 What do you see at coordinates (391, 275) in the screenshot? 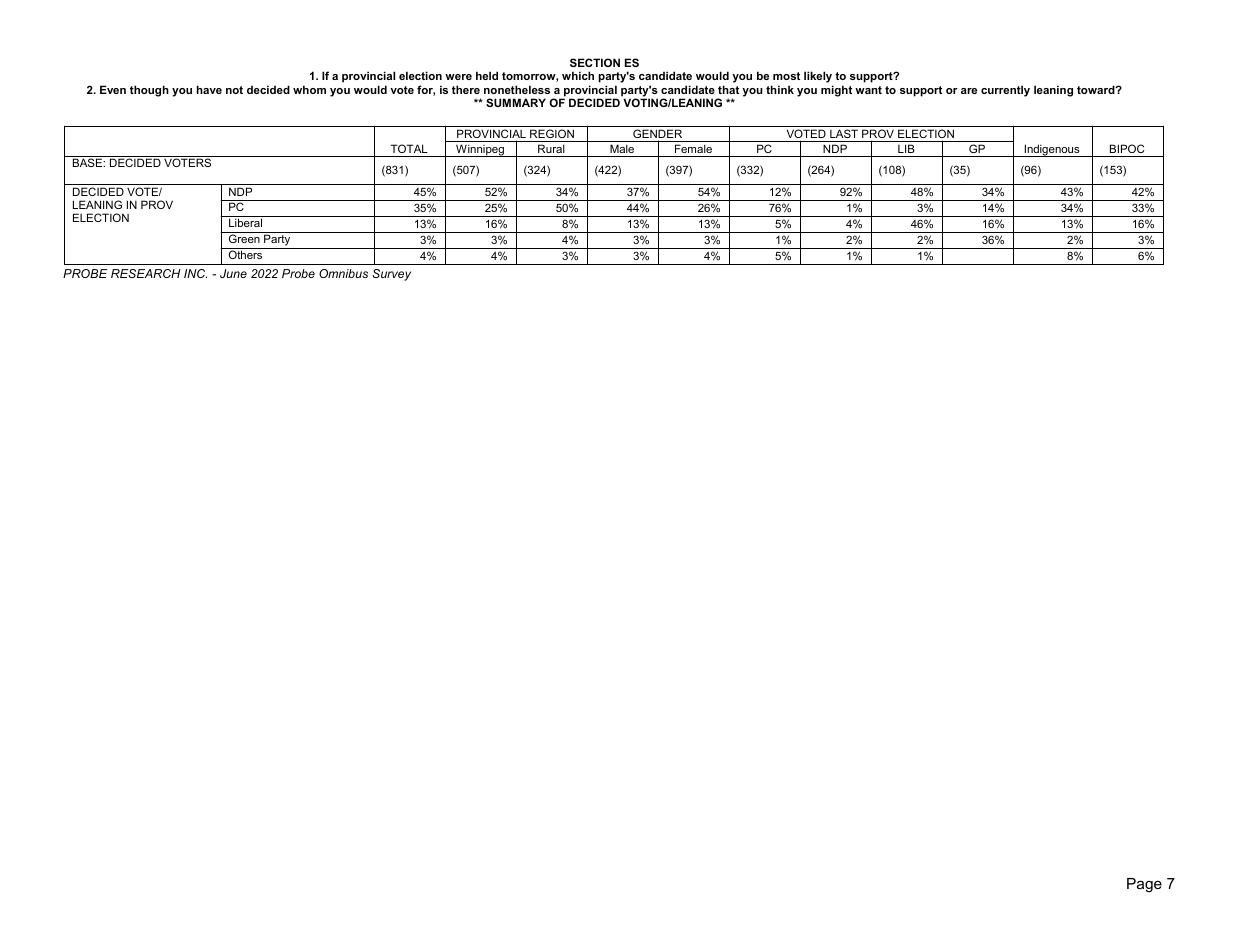
I see `Survey` at bounding box center [391, 275].
